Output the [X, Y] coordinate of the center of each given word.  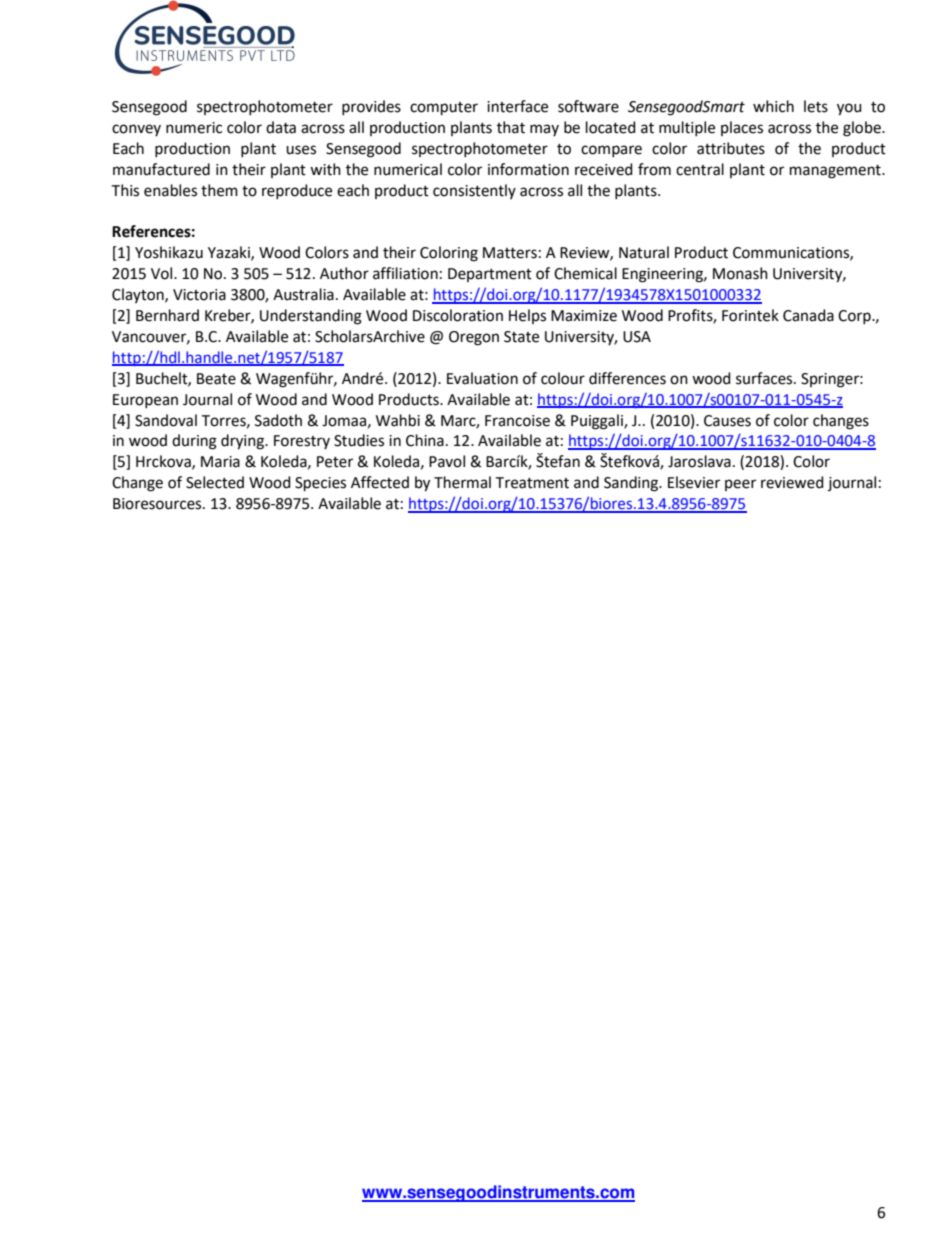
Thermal [462, 482]
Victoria [199, 295]
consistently [474, 191]
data [281, 127]
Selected [215, 482]
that [511, 127]
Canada [808, 315]
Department [490, 275]
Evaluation [482, 378]
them [219, 190]
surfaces [765, 378]
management [836, 172]
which [773, 106]
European [145, 401]
